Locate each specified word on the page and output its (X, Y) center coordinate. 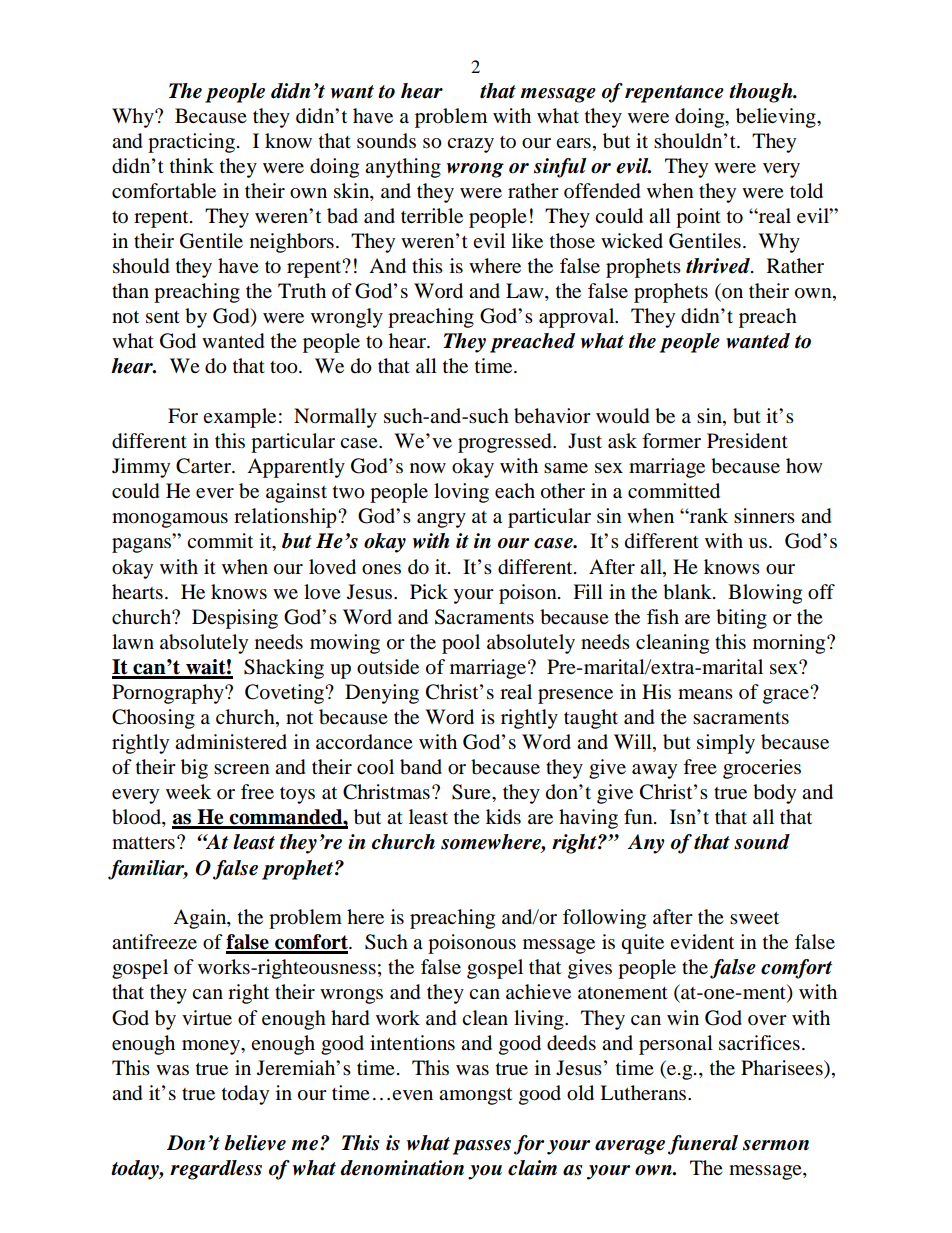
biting (741, 619)
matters (143, 843)
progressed (506, 443)
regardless (216, 1170)
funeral (703, 1145)
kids (503, 817)
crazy (470, 145)
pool (461, 644)
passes (482, 1147)
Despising (235, 619)
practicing (191, 143)
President (747, 441)
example (239, 418)
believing (777, 118)
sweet (754, 918)
